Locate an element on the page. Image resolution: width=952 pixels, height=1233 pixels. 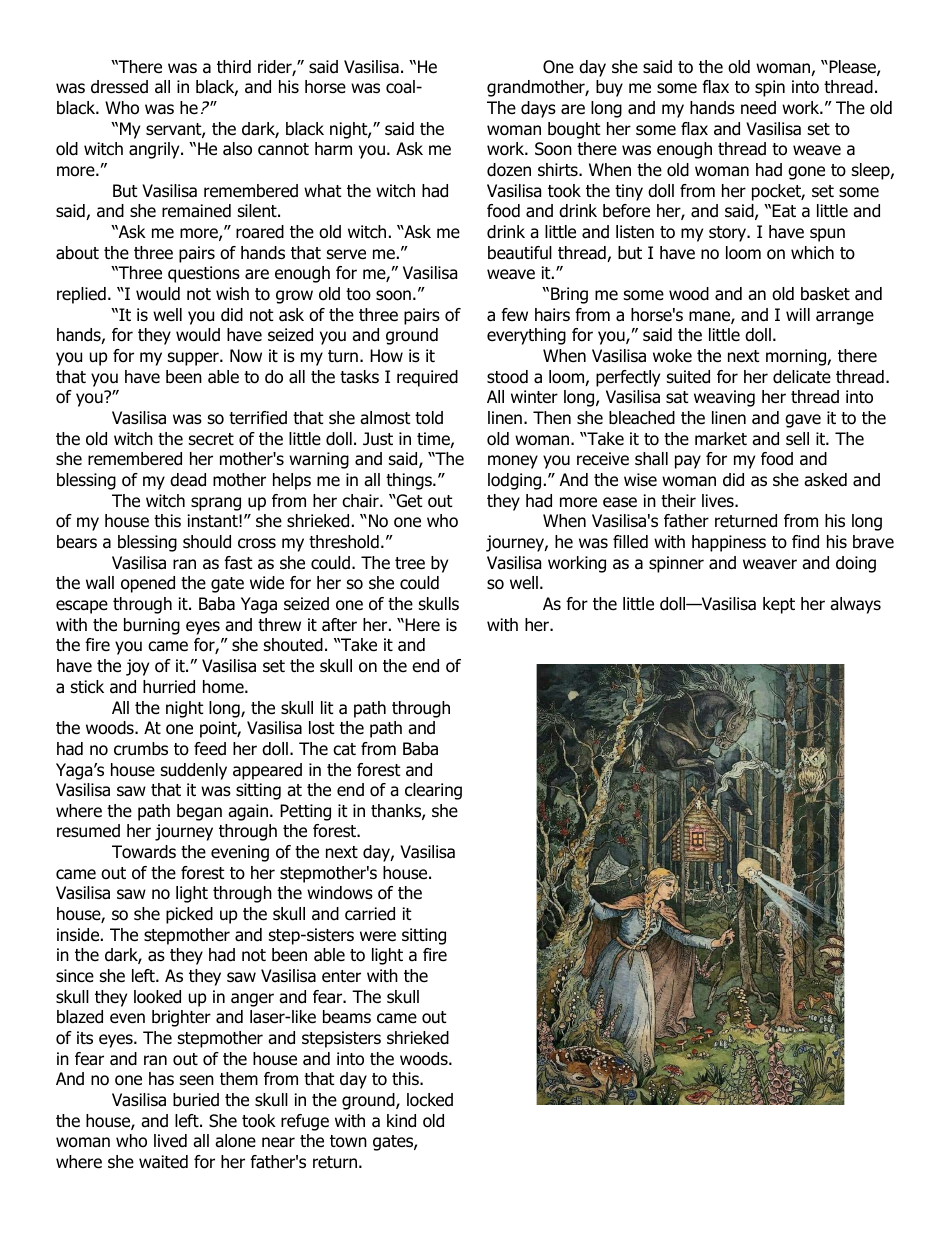
suddenly is located at coordinates (194, 771).
